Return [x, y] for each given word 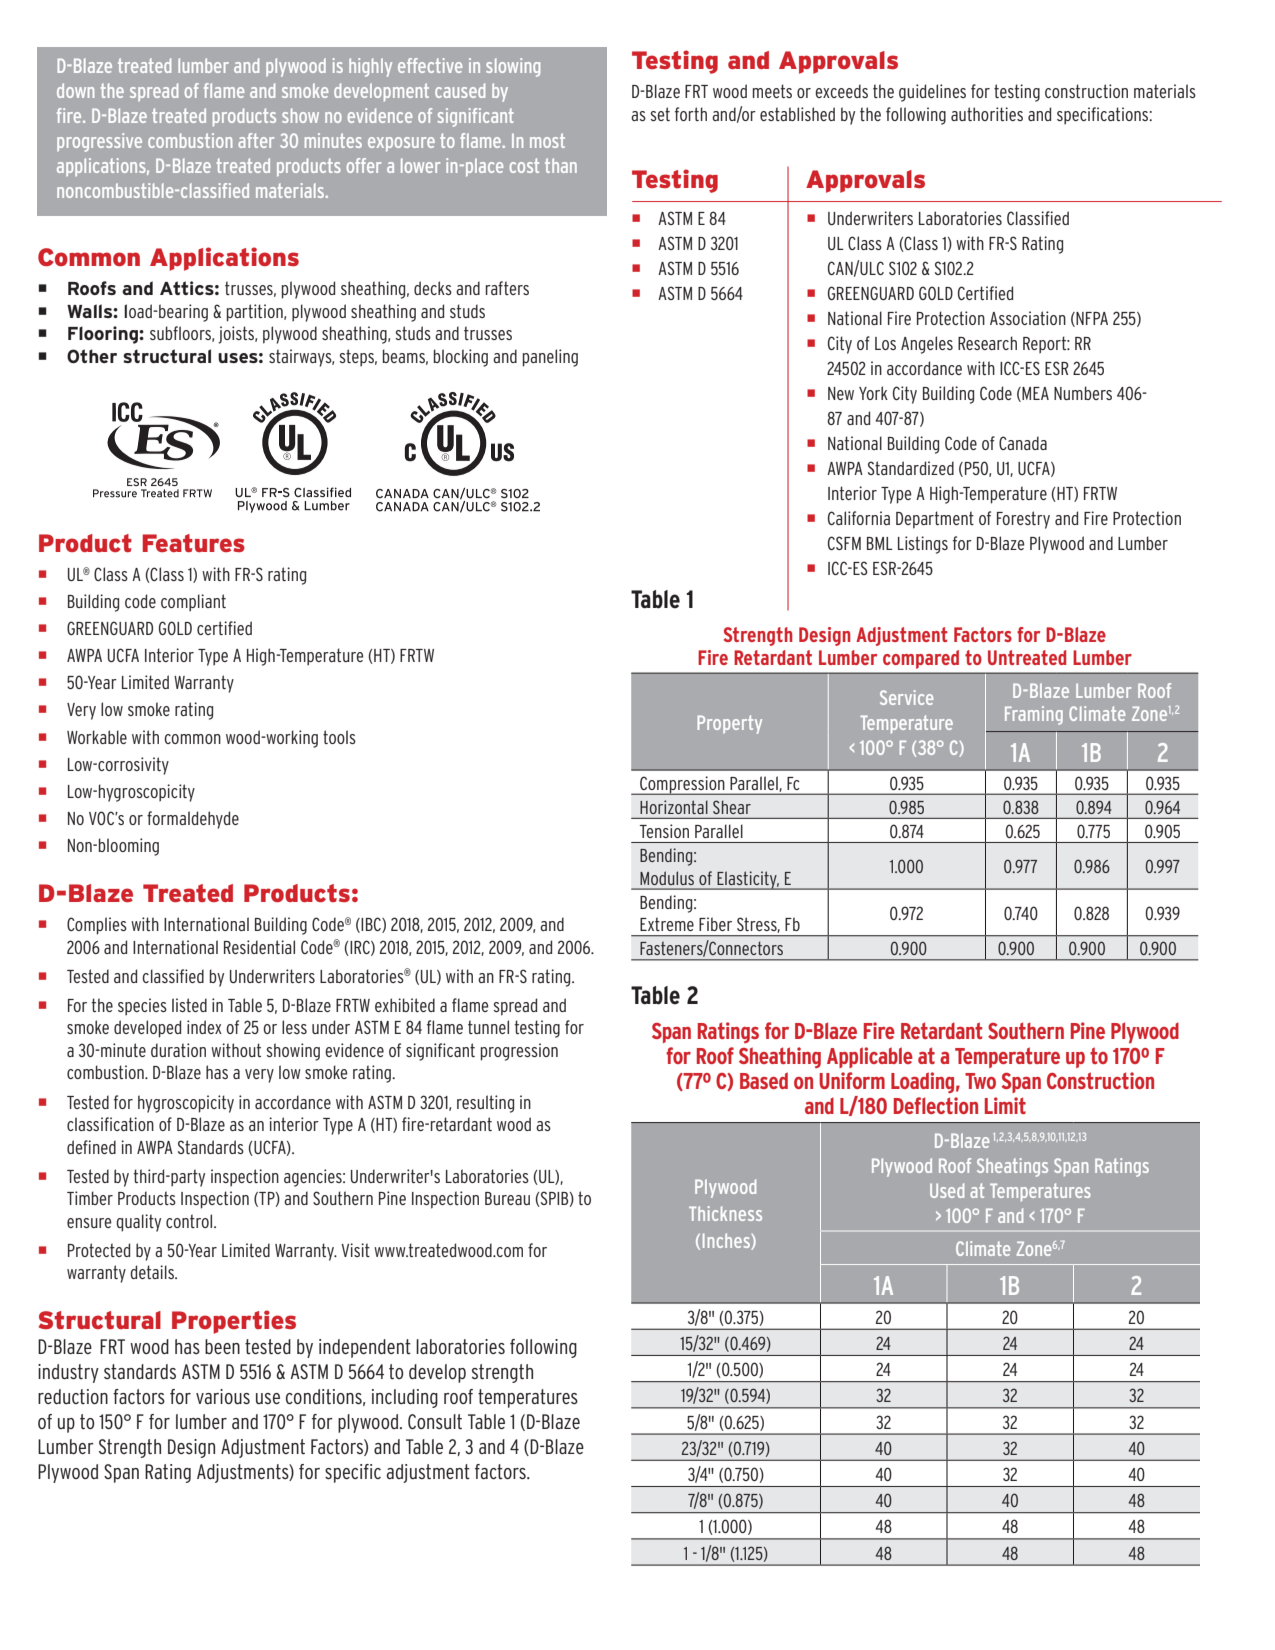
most [547, 140]
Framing [1034, 715]
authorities [987, 114]
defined [91, 1147]
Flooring [104, 335]
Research [987, 343]
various [223, 1396]
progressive [99, 142]
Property [730, 724]
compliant [193, 602]
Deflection [936, 1105]
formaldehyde [193, 820]
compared [921, 659]
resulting [485, 1104]
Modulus [667, 878]
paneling [550, 358]
